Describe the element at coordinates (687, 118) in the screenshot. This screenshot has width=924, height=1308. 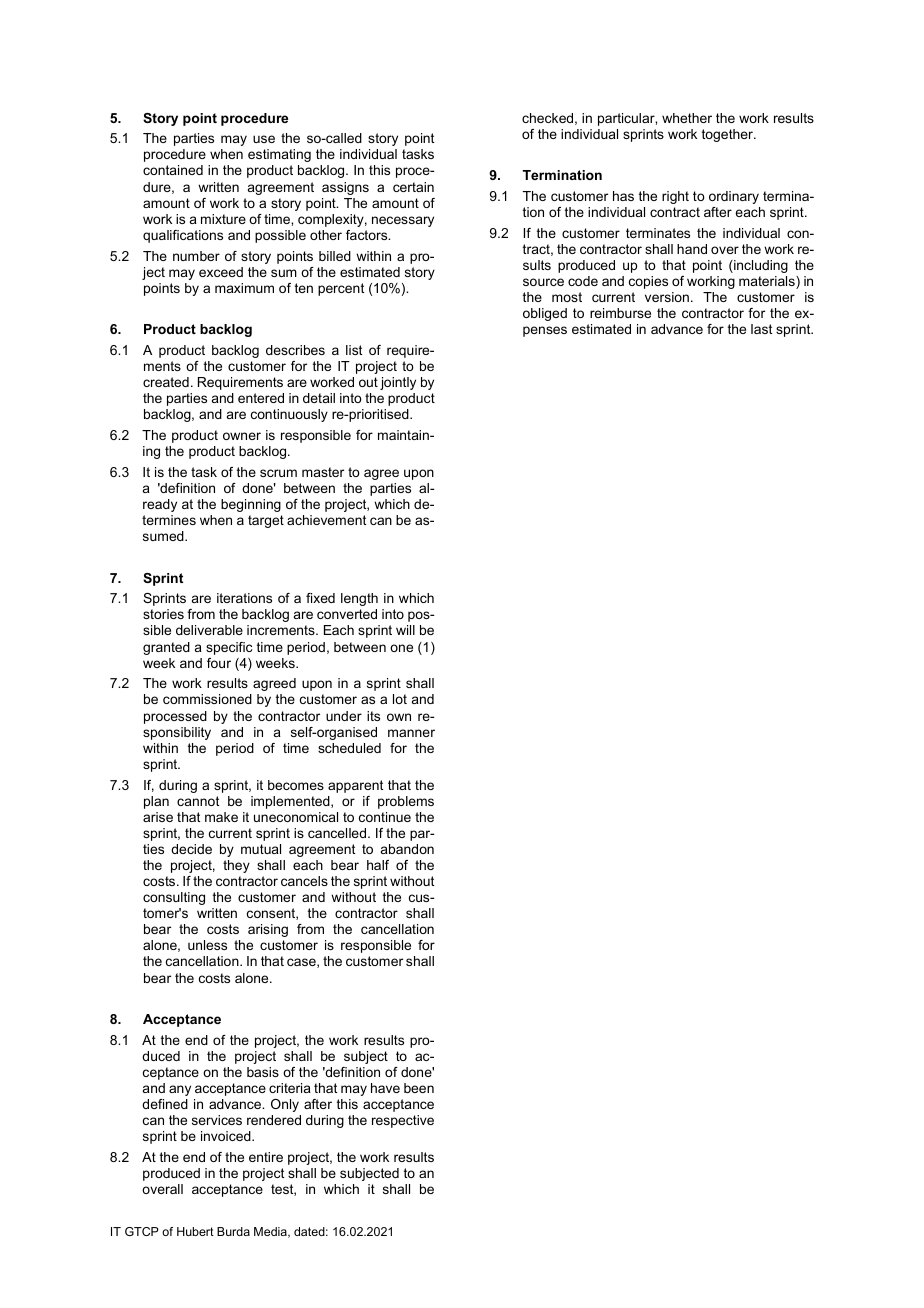
I see `whether` at that location.
